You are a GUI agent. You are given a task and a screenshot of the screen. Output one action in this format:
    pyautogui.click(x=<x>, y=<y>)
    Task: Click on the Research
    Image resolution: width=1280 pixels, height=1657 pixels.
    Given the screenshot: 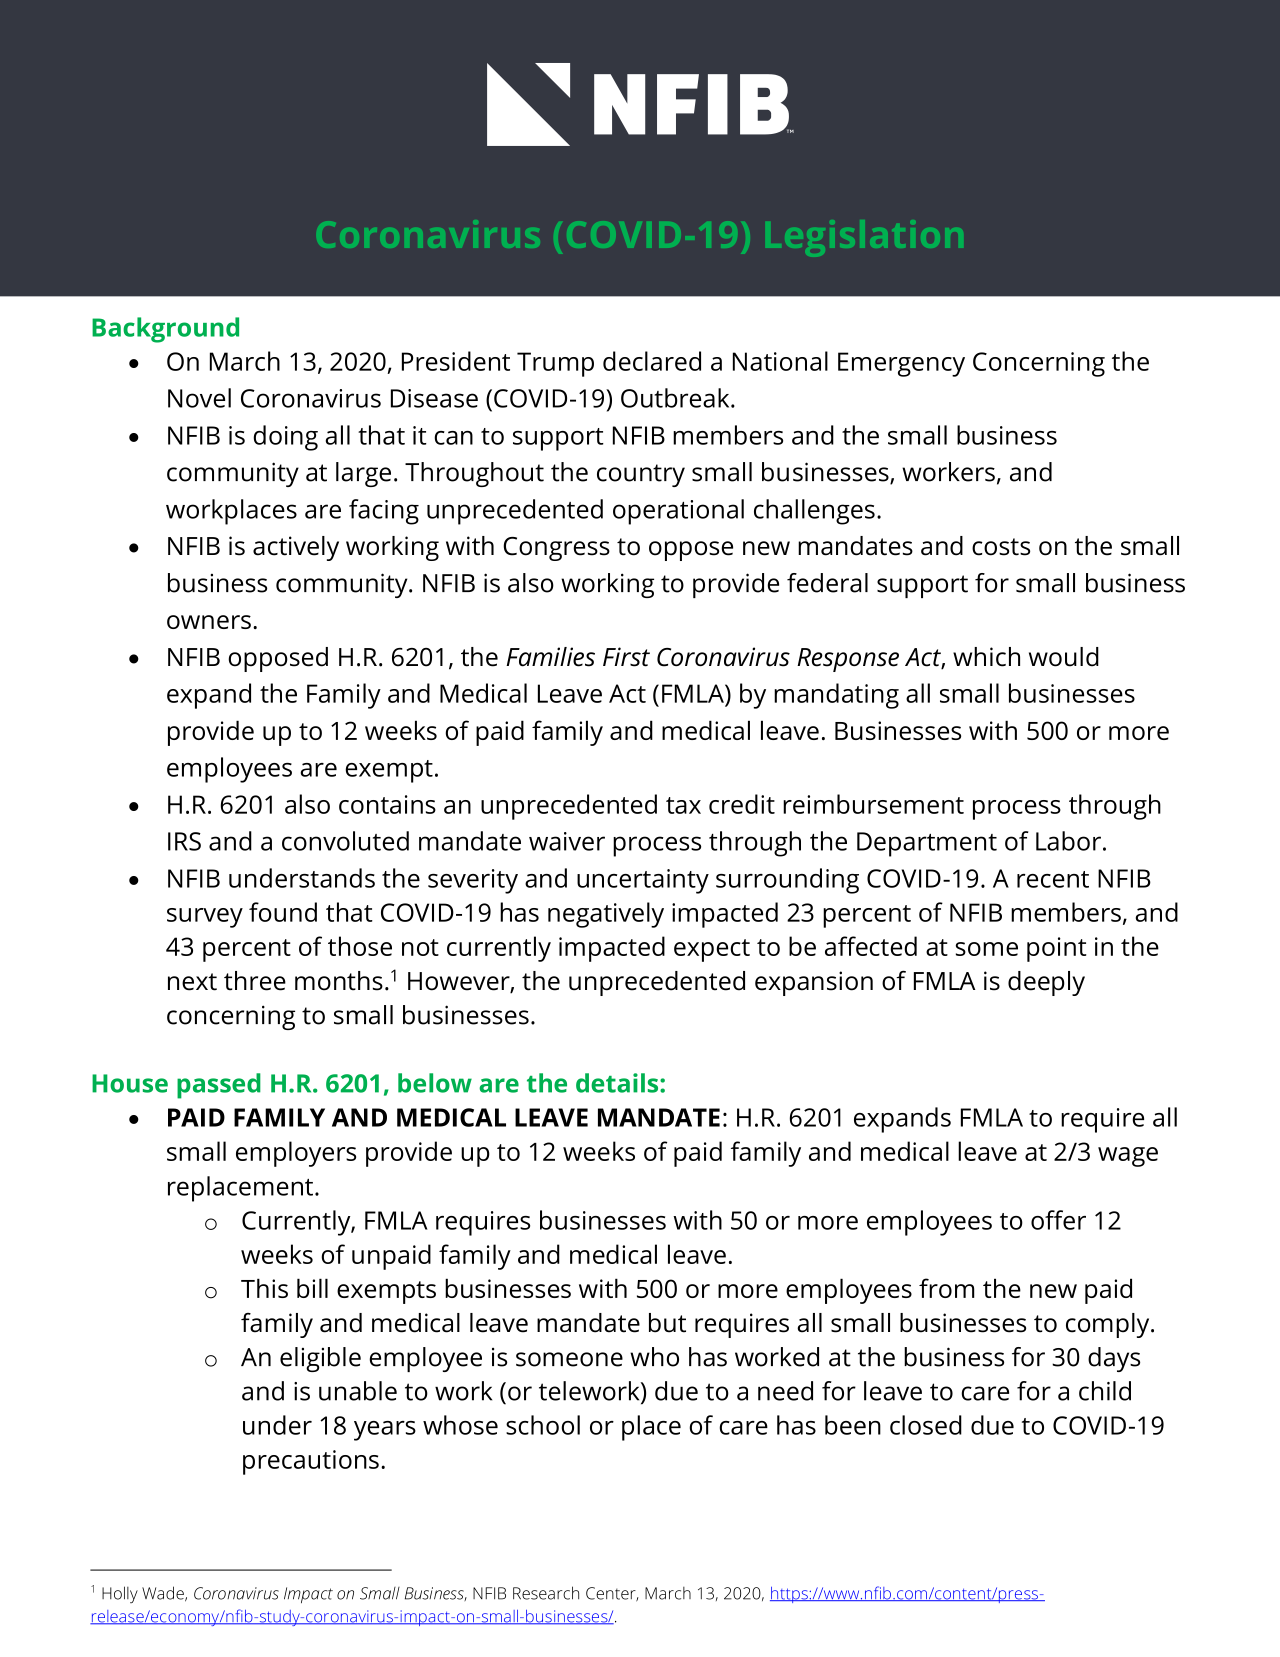 What is the action you would take?
    pyautogui.click(x=546, y=1593)
